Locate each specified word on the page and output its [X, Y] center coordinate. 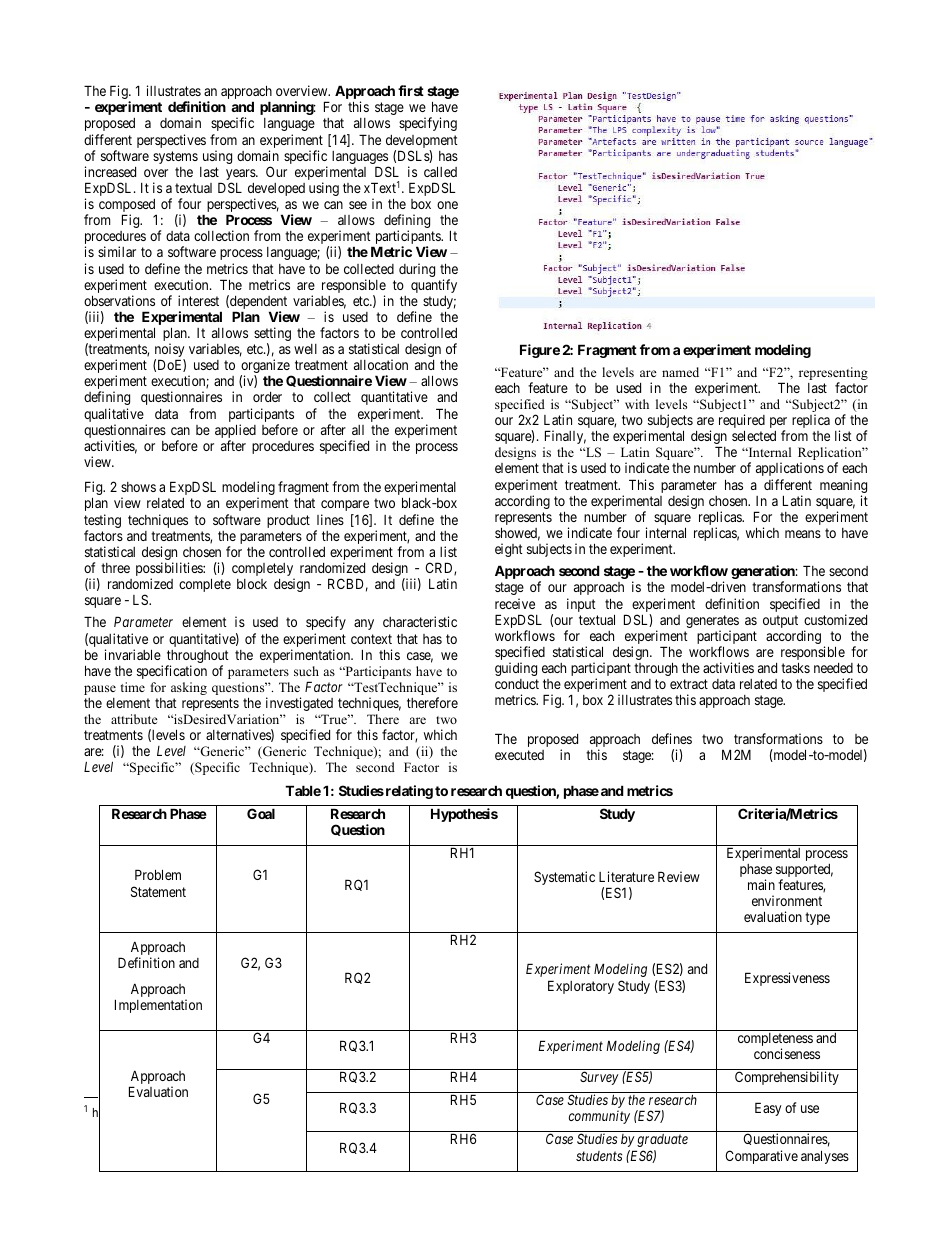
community [599, 1117]
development [422, 143]
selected [754, 435]
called [440, 171]
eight [509, 550]
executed [519, 755]
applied [235, 432]
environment [787, 900]
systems [175, 157]
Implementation [158, 1006]
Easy [768, 1109]
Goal [261, 813]
